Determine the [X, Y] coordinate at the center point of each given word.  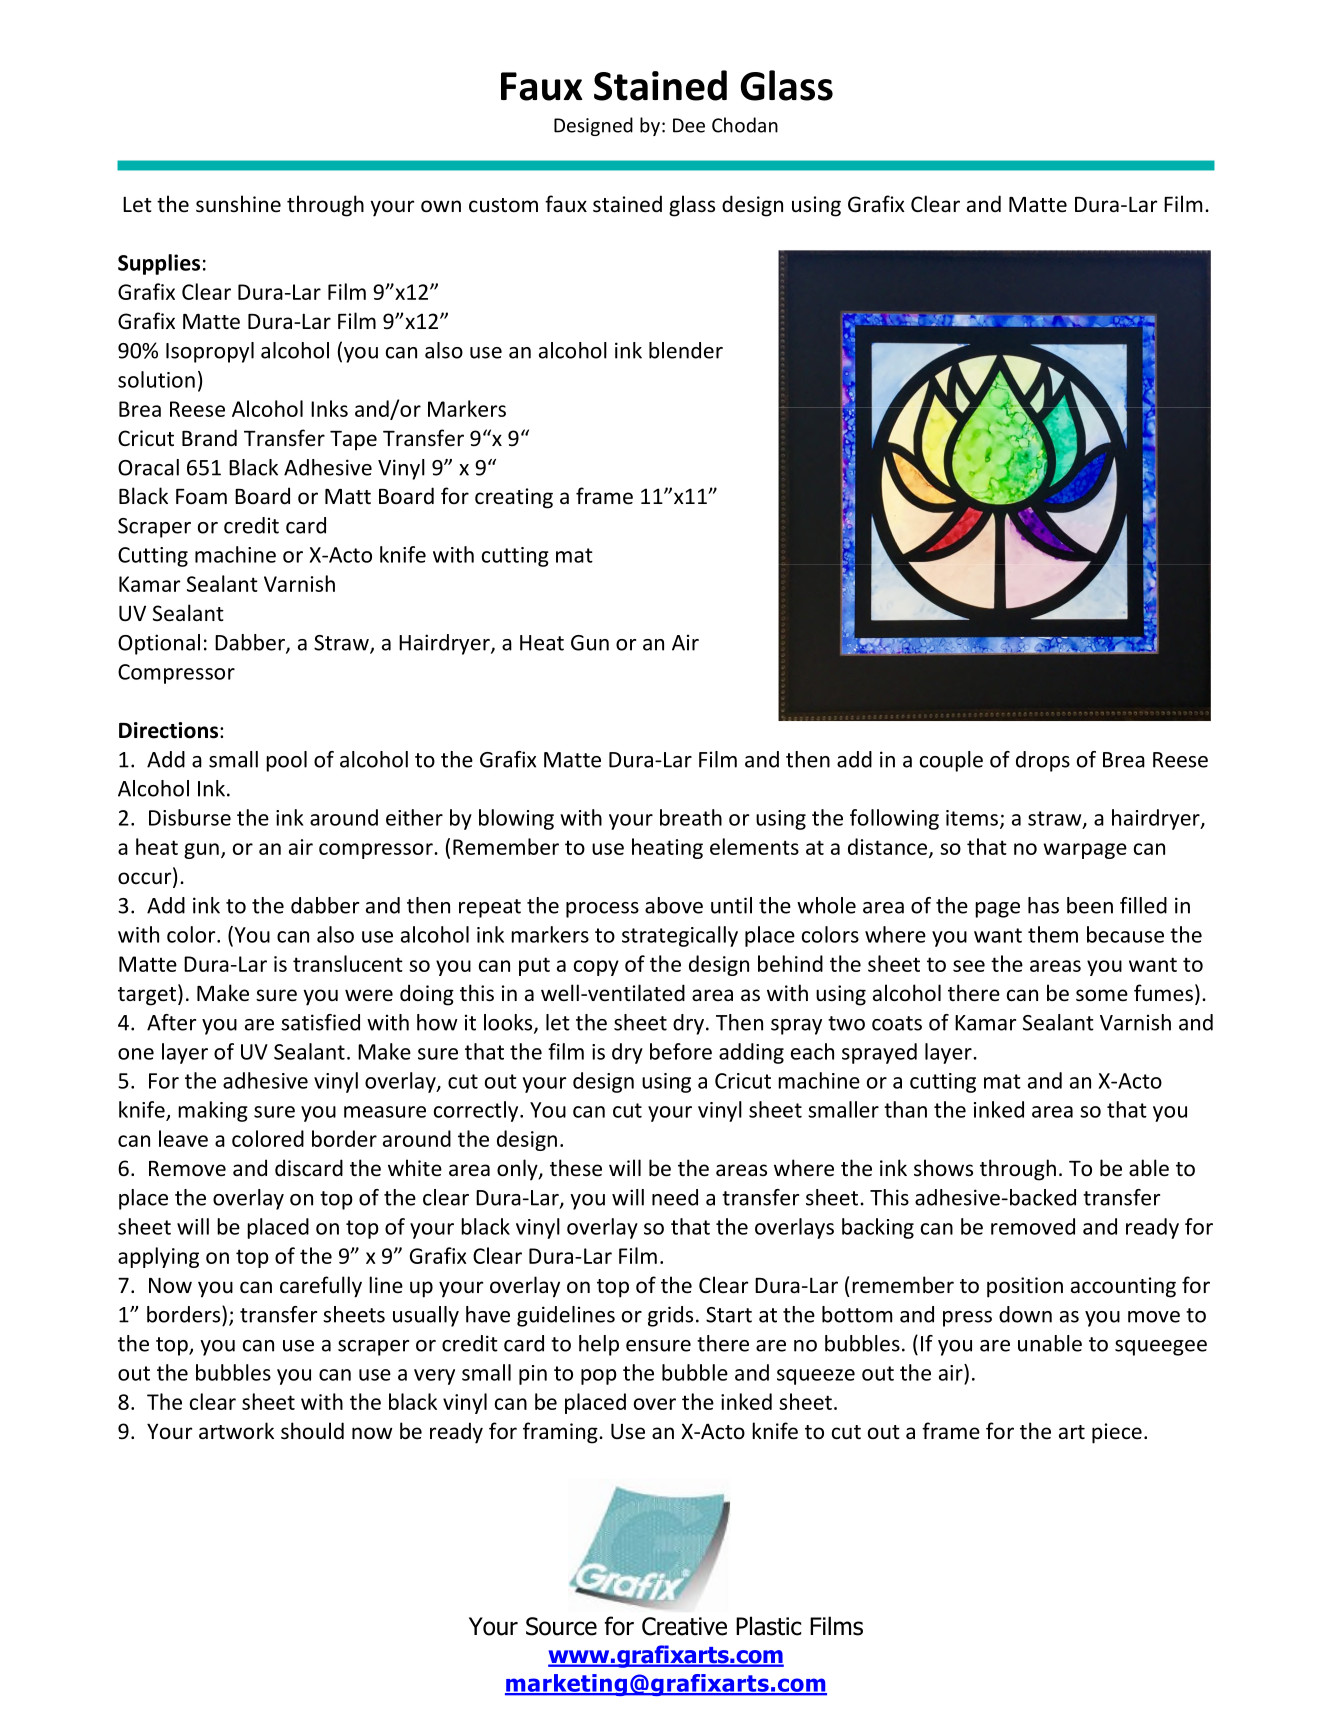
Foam [201, 496]
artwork [236, 1431]
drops [1043, 761]
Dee [689, 125]
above [674, 905]
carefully [321, 1287]
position [1025, 1287]
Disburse [190, 817]
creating [514, 498]
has [1043, 905]
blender [686, 350]
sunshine [238, 204]
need [675, 1197]
